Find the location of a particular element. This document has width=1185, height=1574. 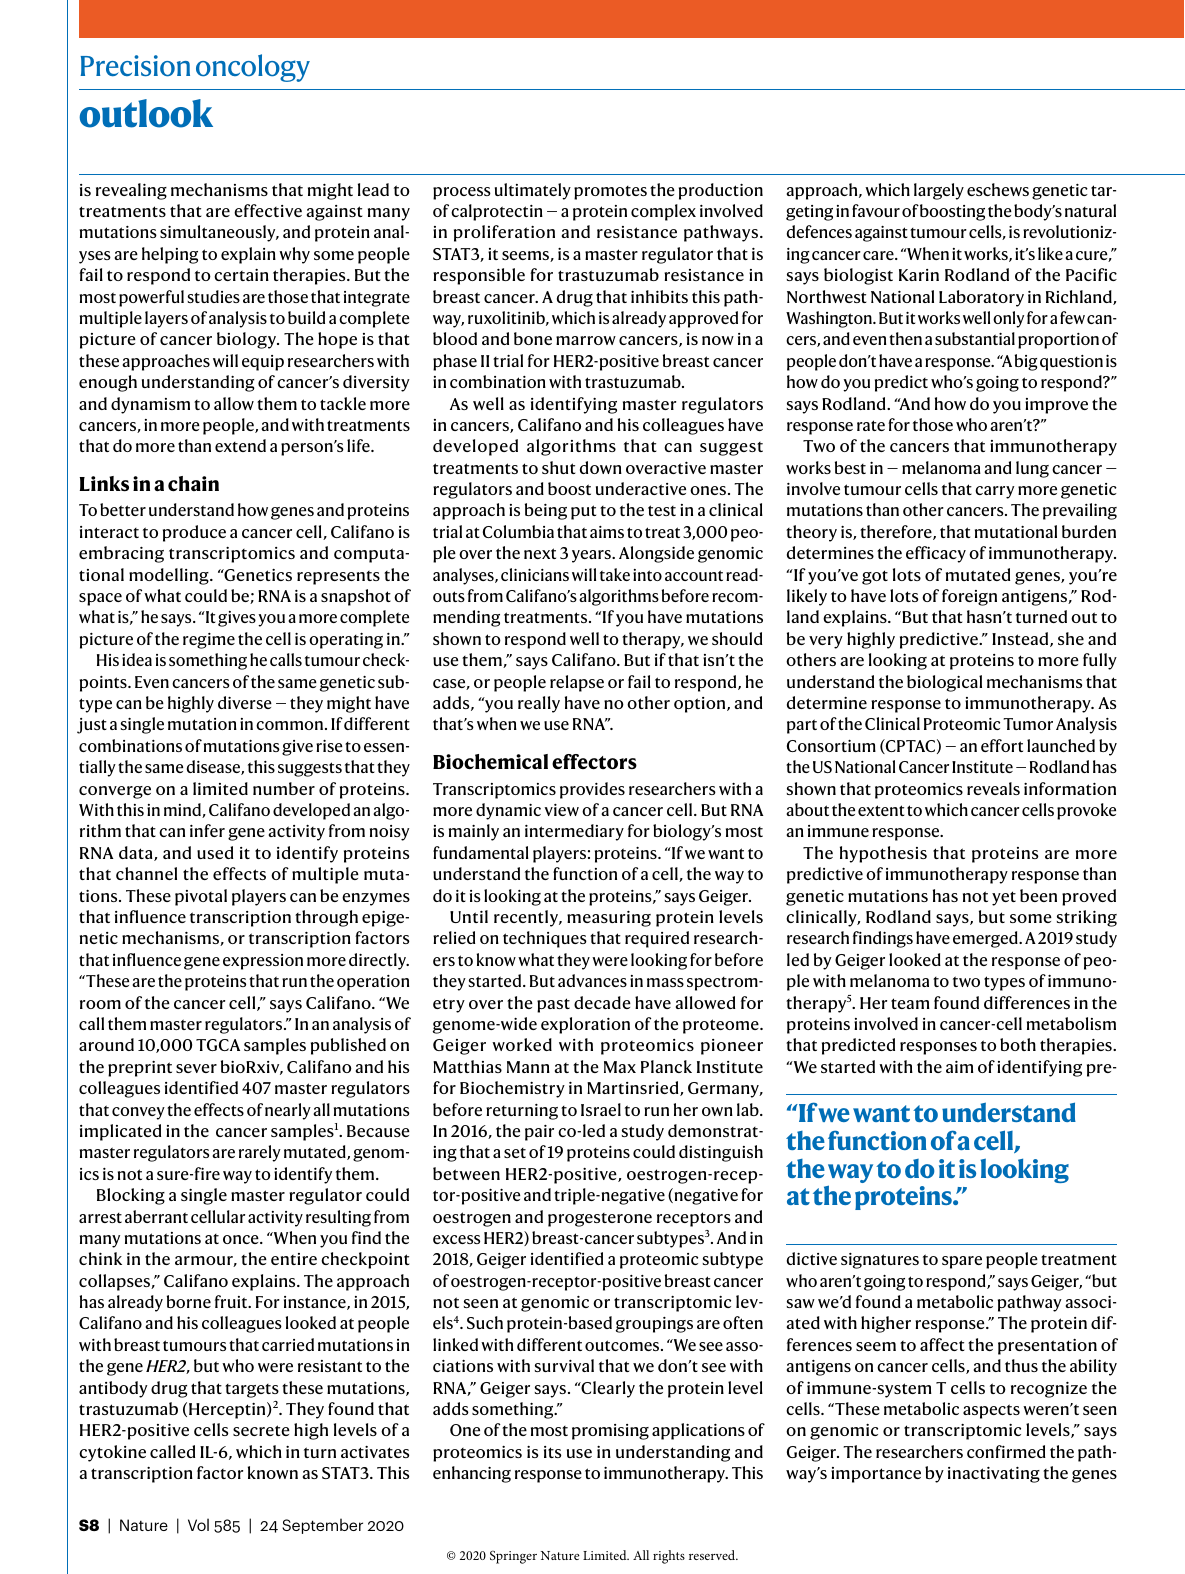

relapse is located at coordinates (577, 683).
